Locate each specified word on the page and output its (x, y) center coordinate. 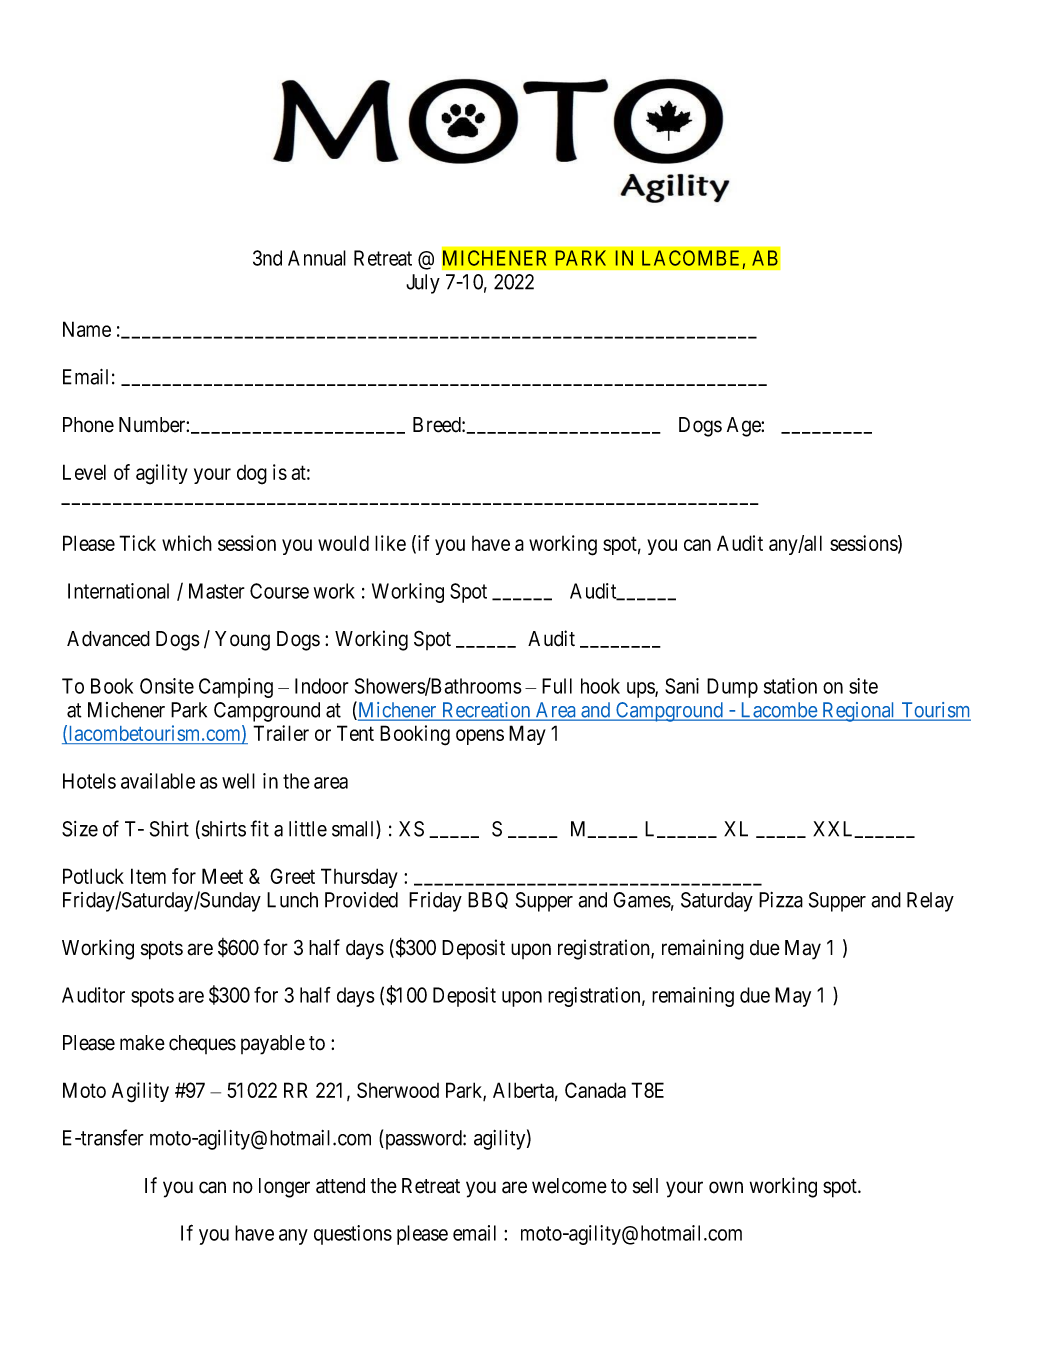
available (158, 781)
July (423, 284)
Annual (317, 258)
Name (87, 329)
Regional (859, 712)
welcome (569, 1186)
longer (284, 1188)
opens (480, 737)
